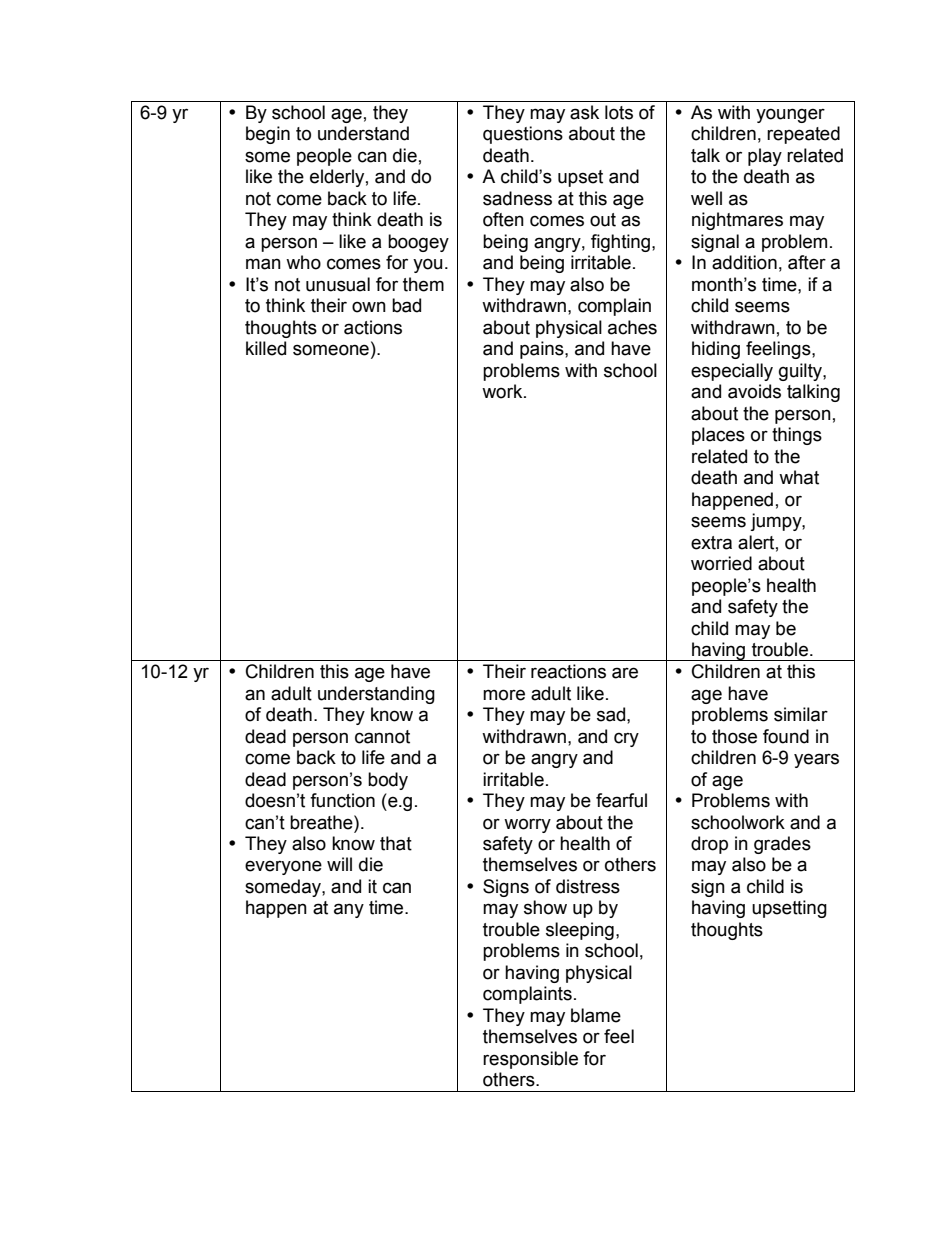  What do you see at coordinates (734, 736) in the page?
I see `those` at bounding box center [734, 736].
